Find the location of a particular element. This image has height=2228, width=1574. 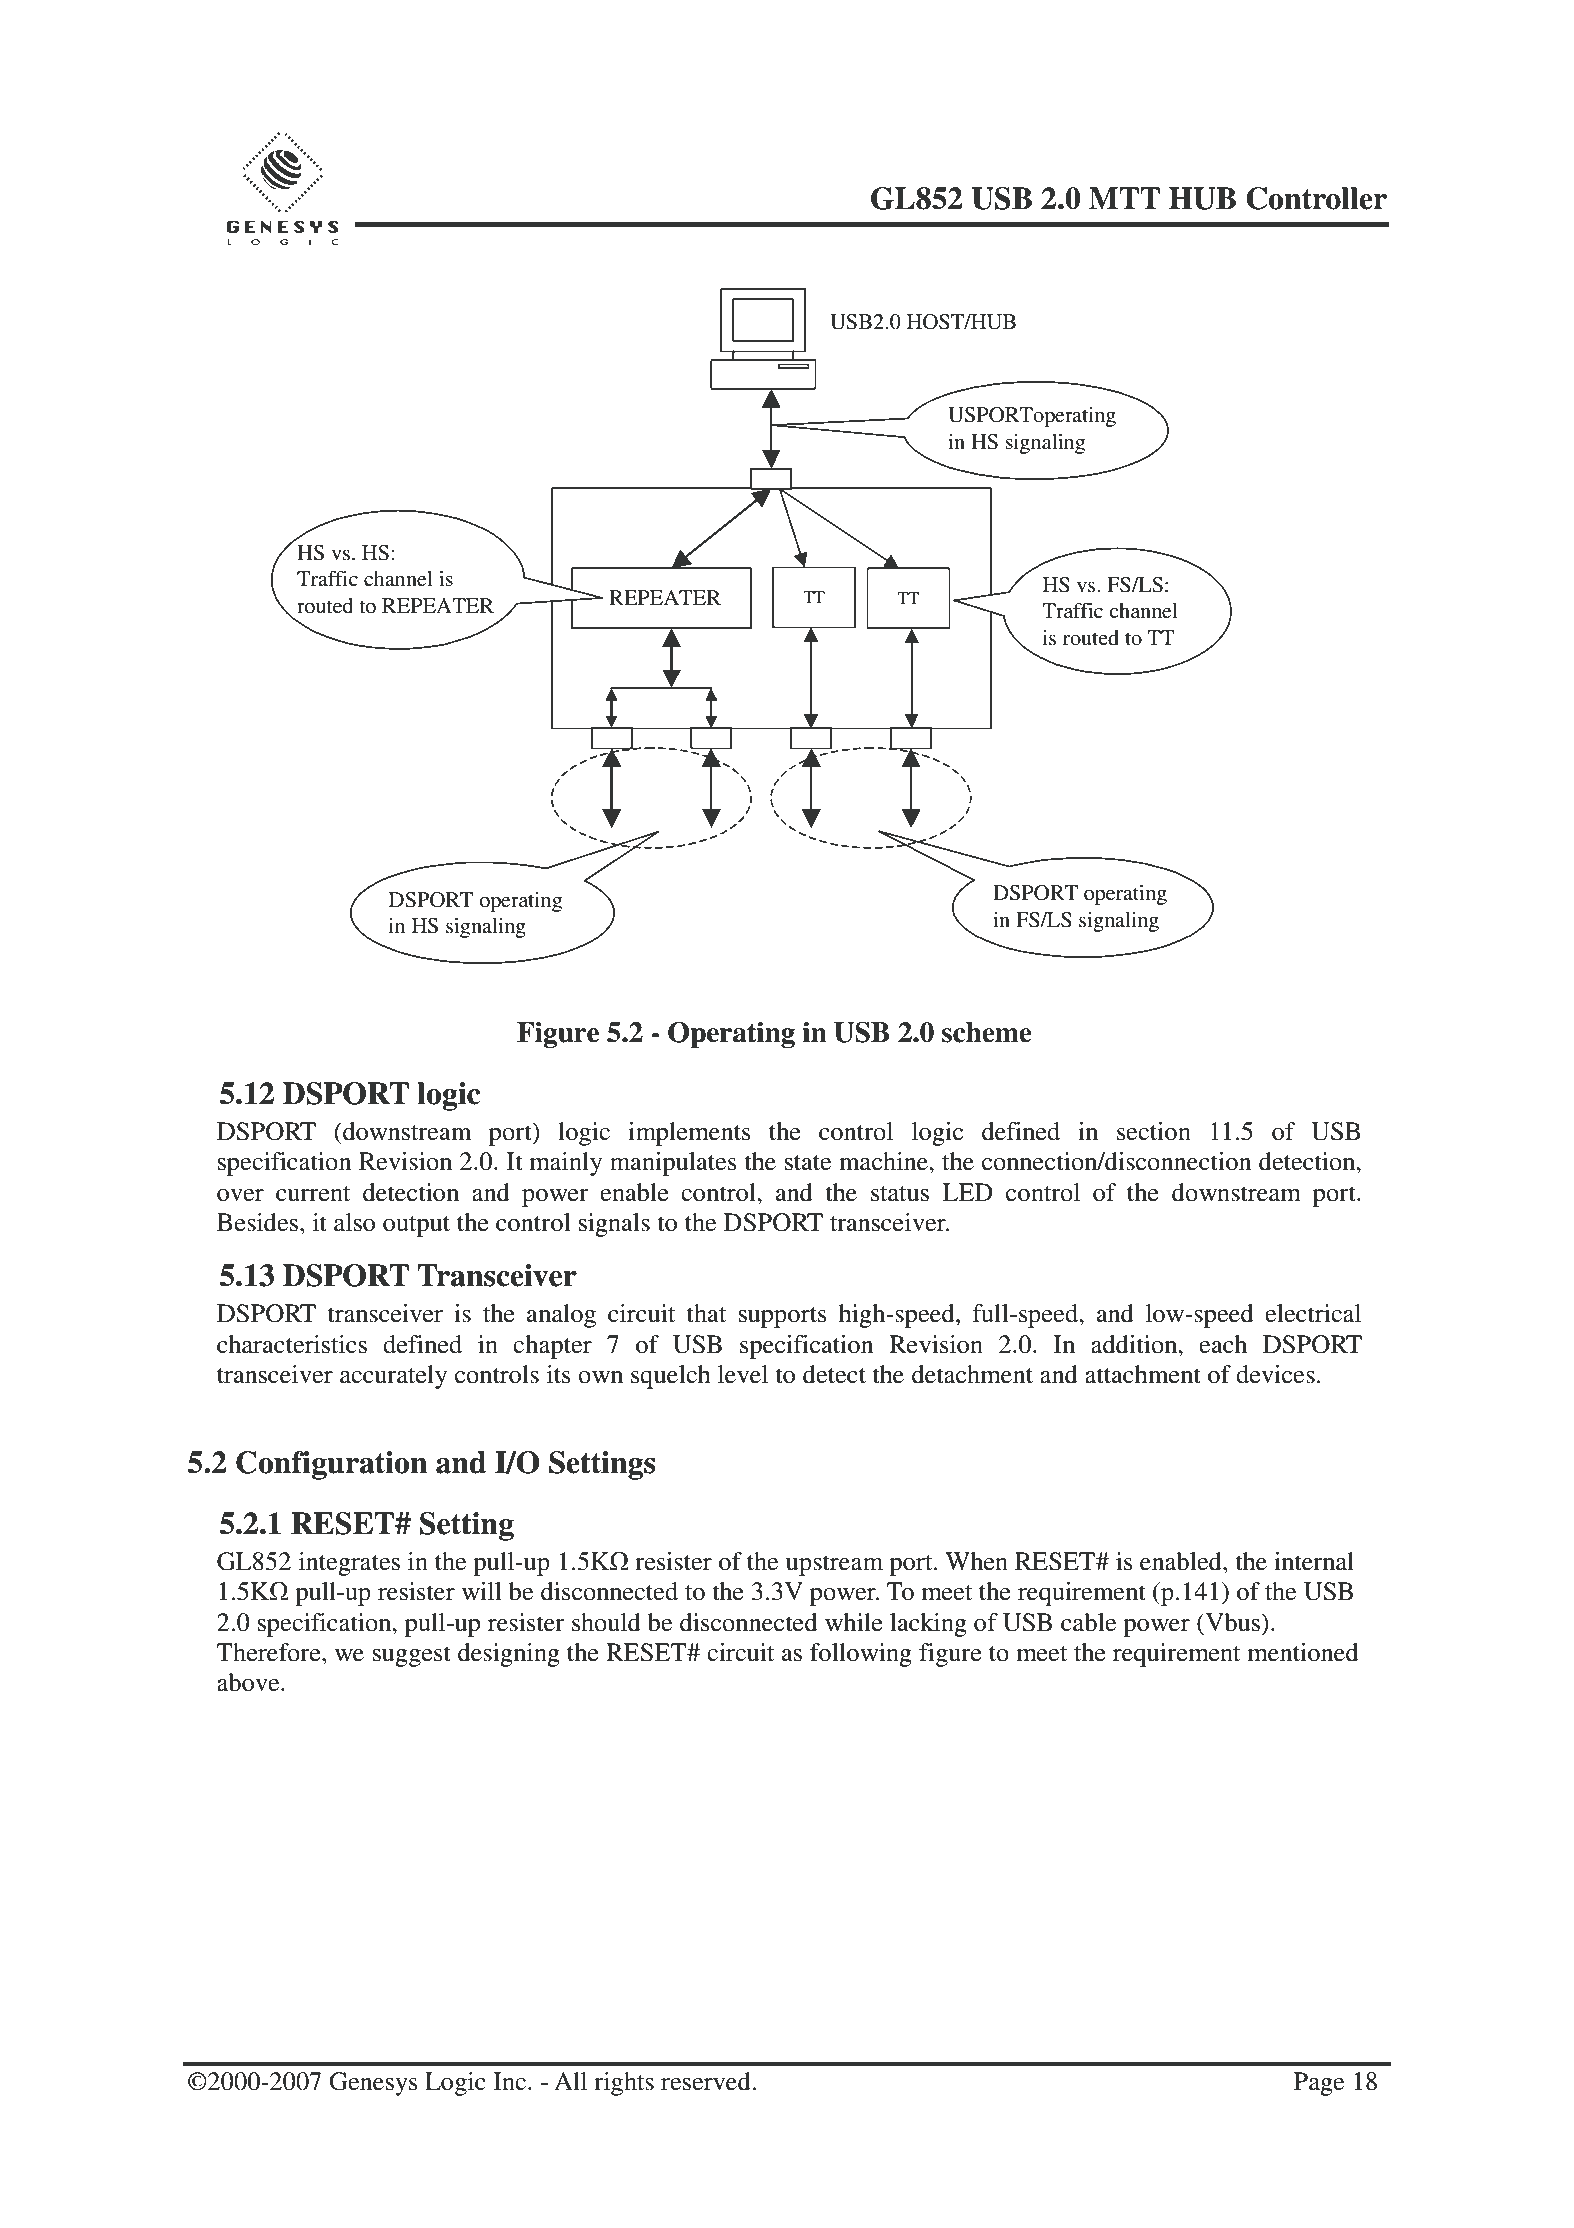

implements is located at coordinates (689, 1134).
